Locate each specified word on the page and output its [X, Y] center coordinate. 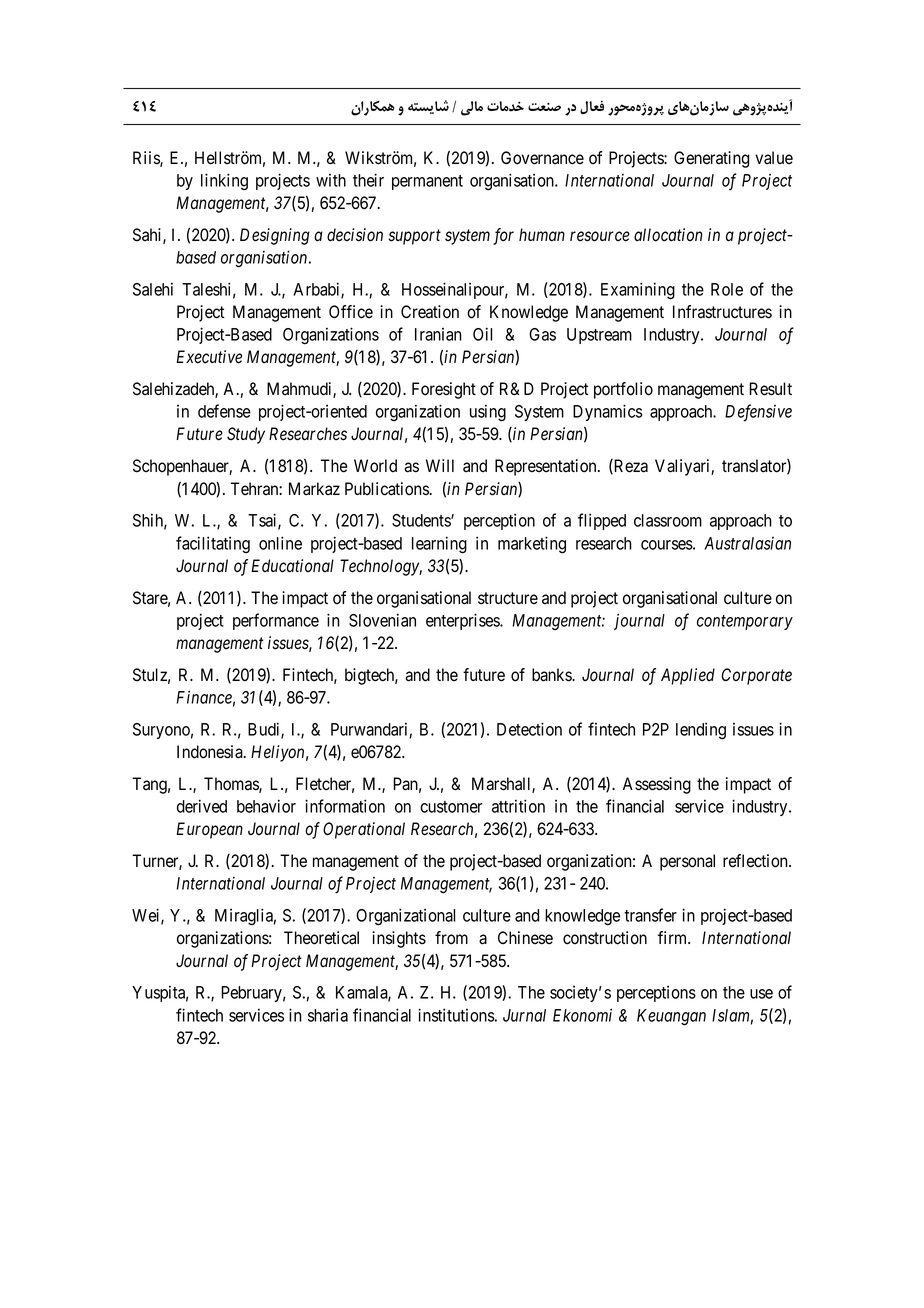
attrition [518, 806]
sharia [328, 1015]
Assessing [657, 785]
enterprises [463, 621]
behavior [266, 806]
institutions [456, 1015]
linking [224, 182]
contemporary [745, 622]
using [488, 413]
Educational [292, 566]
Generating [711, 159]
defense [224, 411]
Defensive [758, 413]
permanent [427, 182]
